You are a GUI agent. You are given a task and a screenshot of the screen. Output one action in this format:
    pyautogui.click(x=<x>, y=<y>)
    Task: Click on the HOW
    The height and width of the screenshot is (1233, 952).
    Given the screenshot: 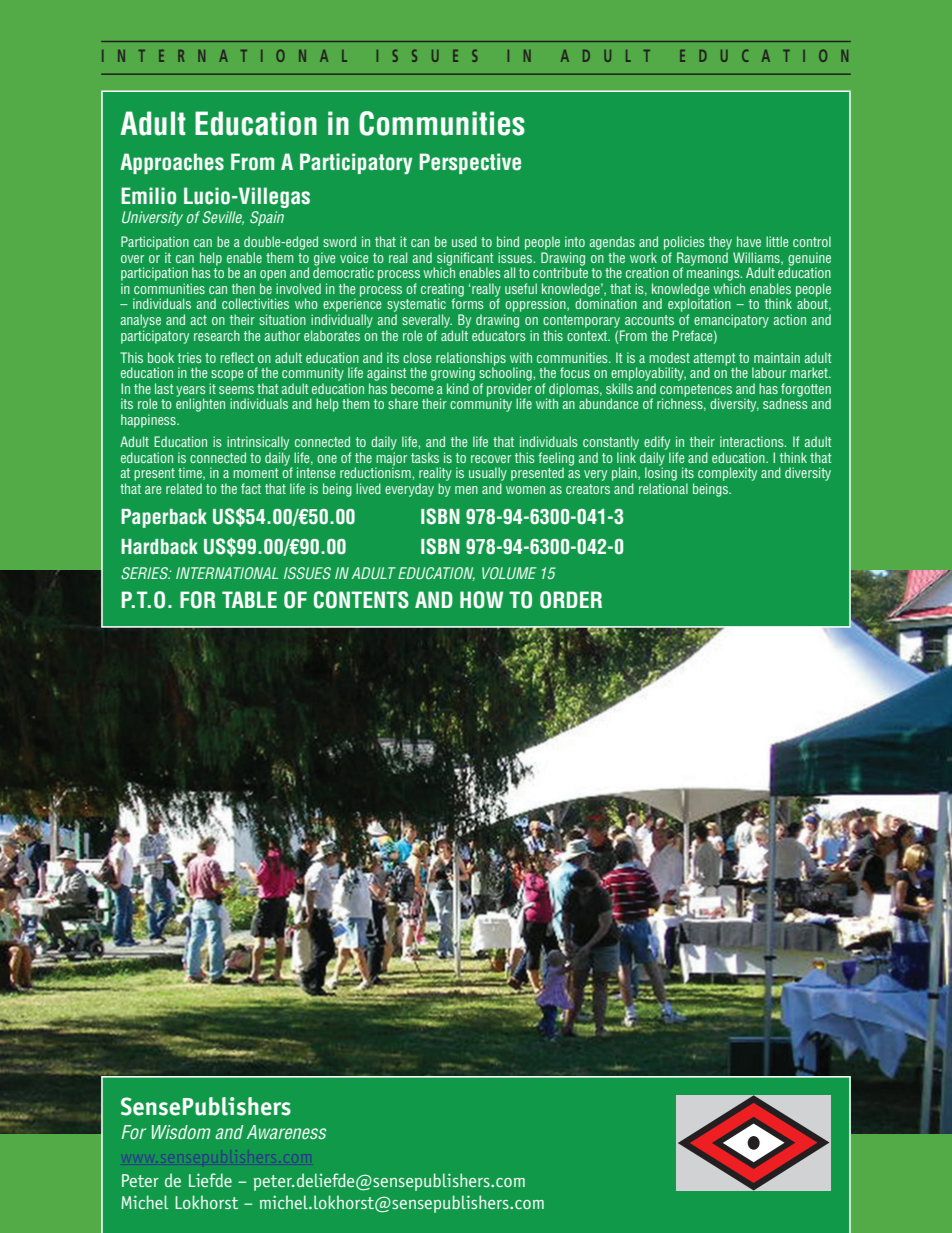 What is the action you would take?
    pyautogui.click(x=481, y=600)
